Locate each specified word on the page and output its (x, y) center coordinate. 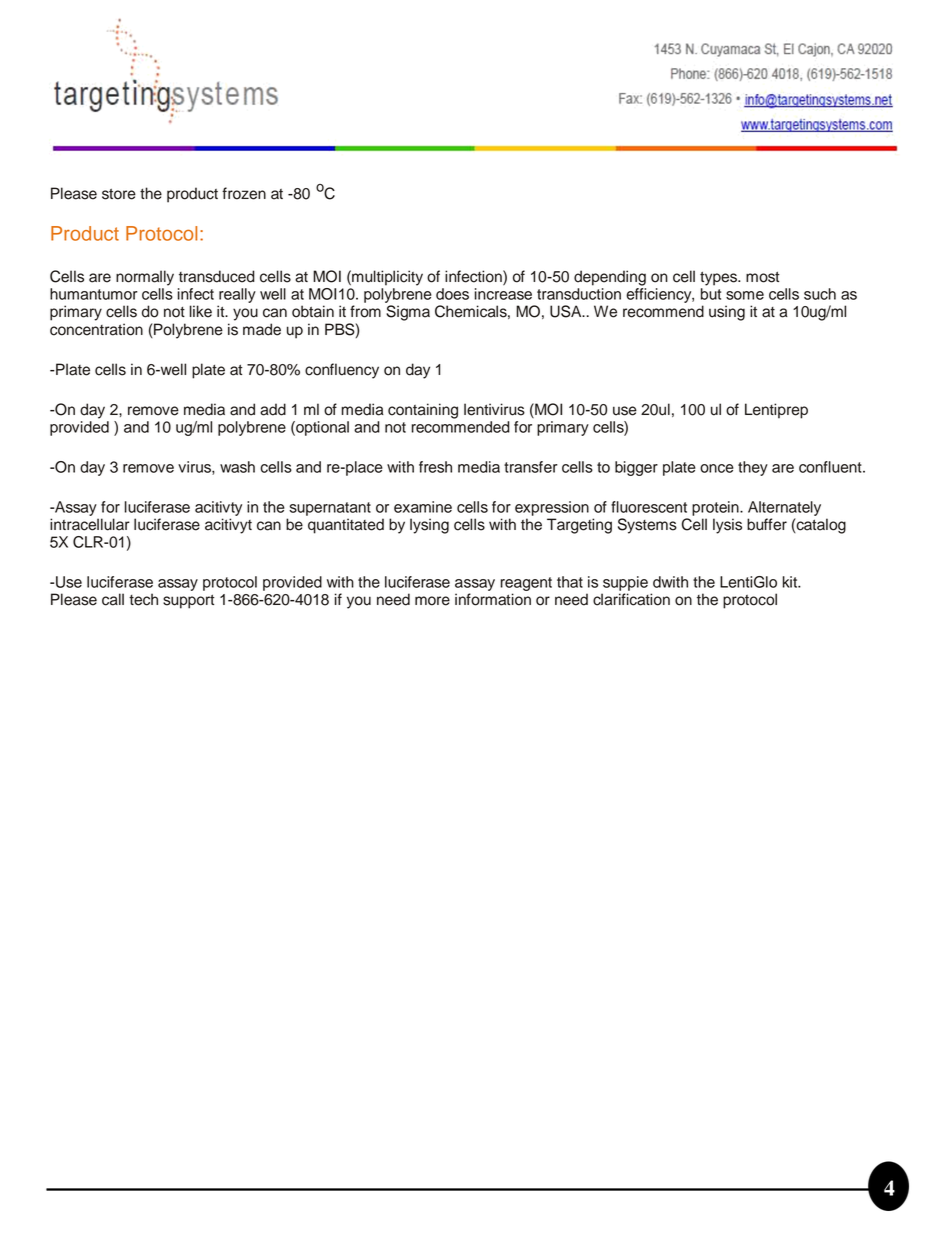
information (493, 599)
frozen (244, 193)
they (753, 468)
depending (610, 278)
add (273, 409)
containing (423, 411)
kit (791, 582)
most (763, 277)
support (189, 601)
